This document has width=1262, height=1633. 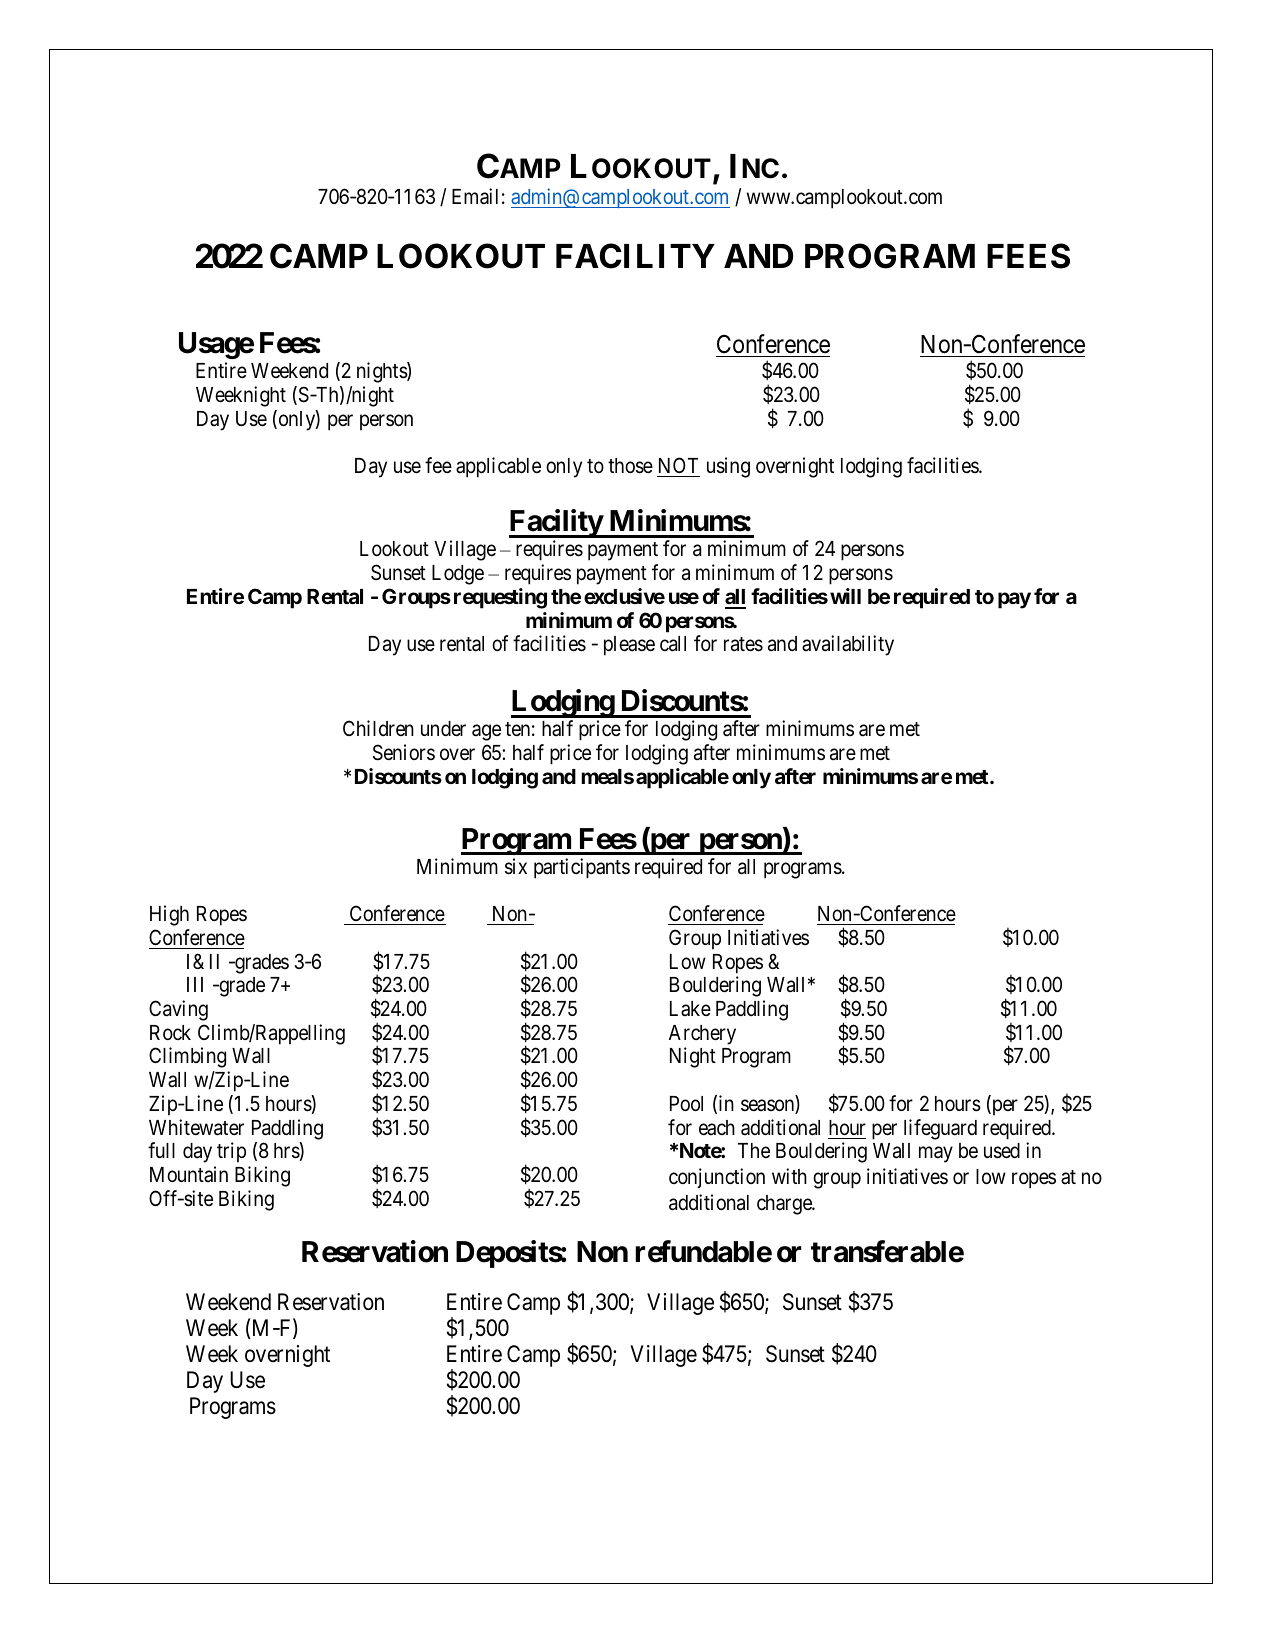 What do you see at coordinates (458, 575) in the document?
I see `Lodge` at bounding box center [458, 575].
